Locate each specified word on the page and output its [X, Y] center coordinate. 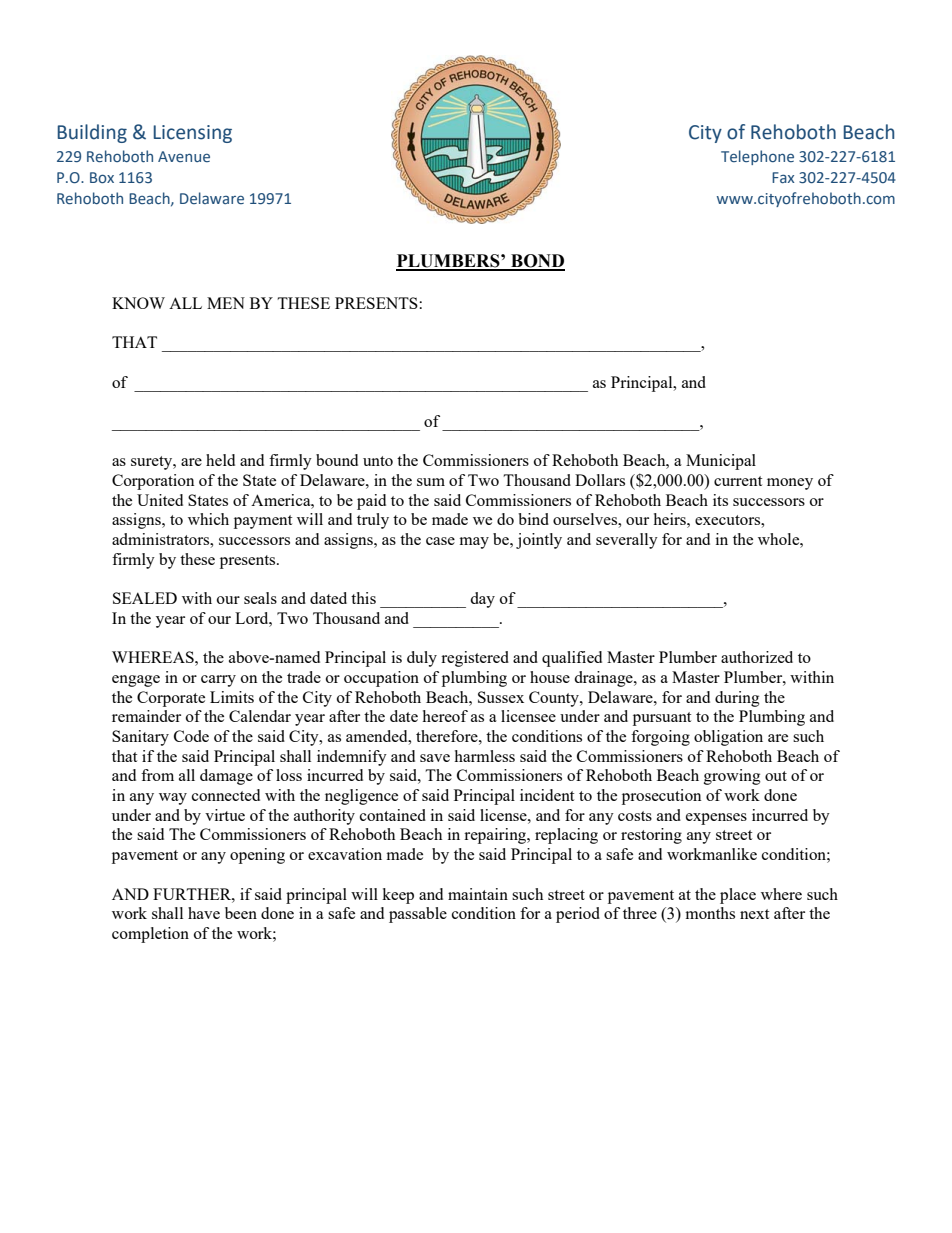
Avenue [184, 156]
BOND [537, 262]
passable [418, 915]
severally [627, 541]
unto [378, 461]
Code [191, 736]
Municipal [721, 462]
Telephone [757, 157]
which [208, 519]
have [204, 913]
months [710, 913]
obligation [728, 738]
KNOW [138, 303]
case [440, 541]
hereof [445, 716]
